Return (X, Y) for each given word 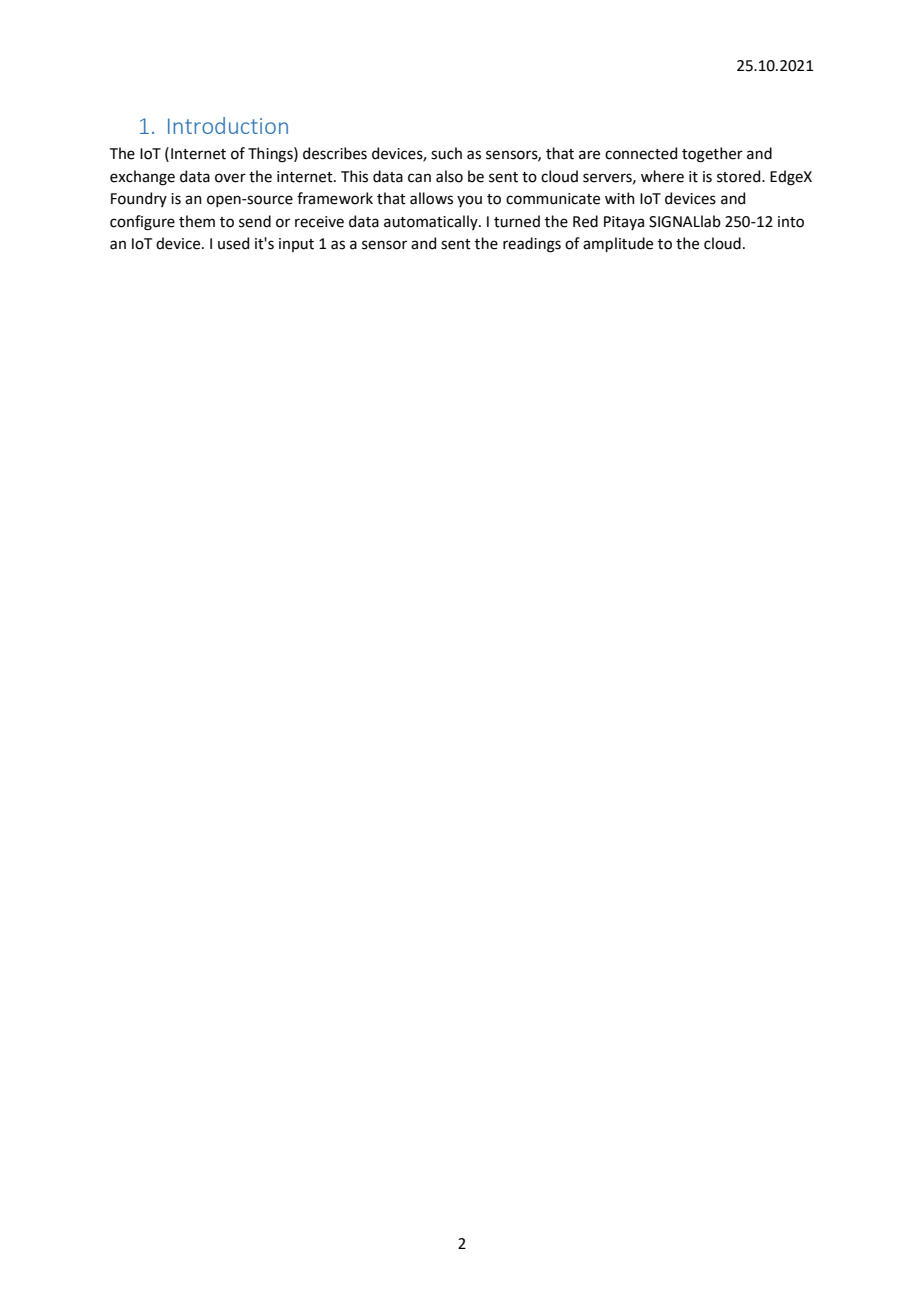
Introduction (228, 125)
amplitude (618, 244)
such (446, 153)
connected (641, 153)
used (233, 243)
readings (532, 245)
